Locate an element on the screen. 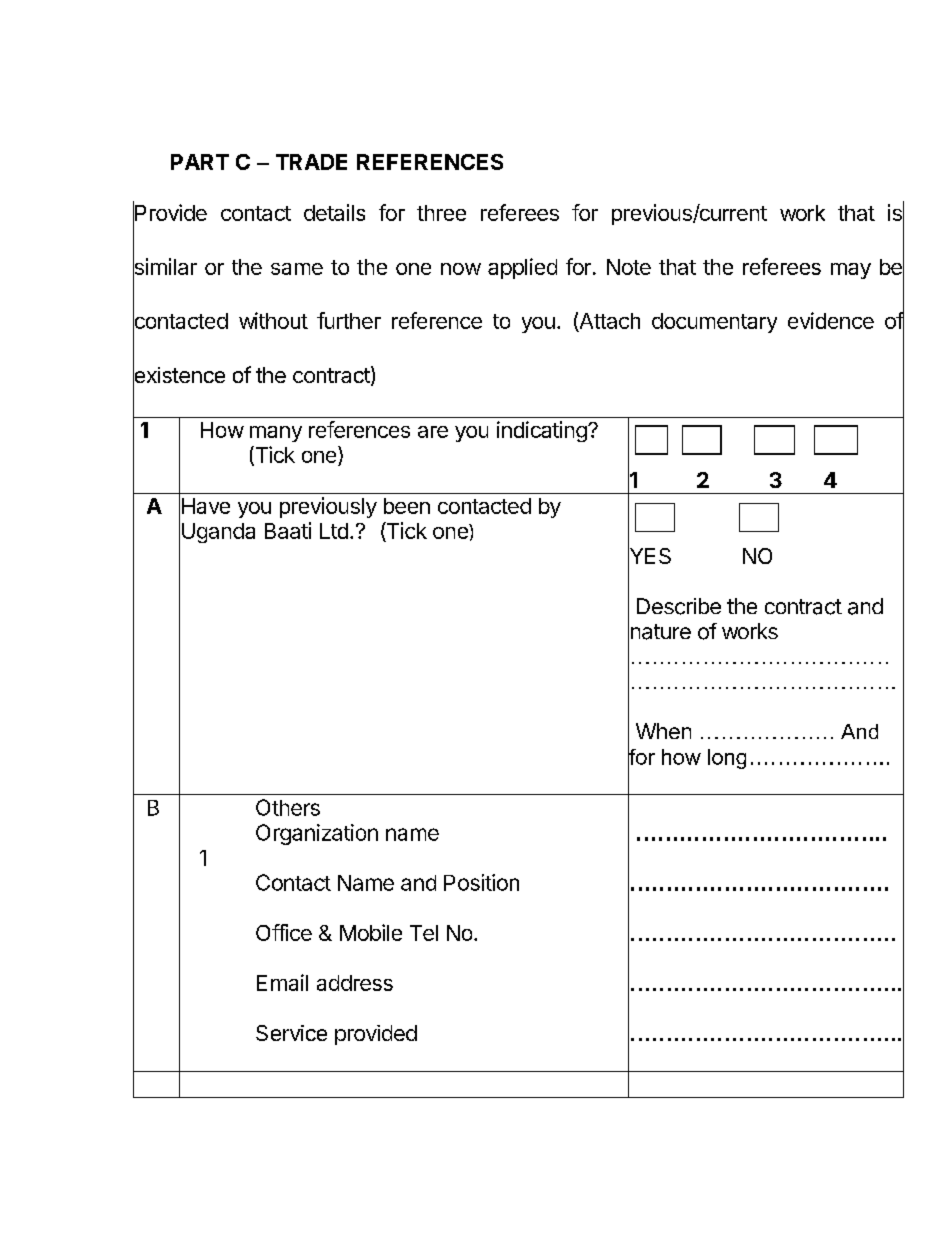  may is located at coordinates (851, 271).
